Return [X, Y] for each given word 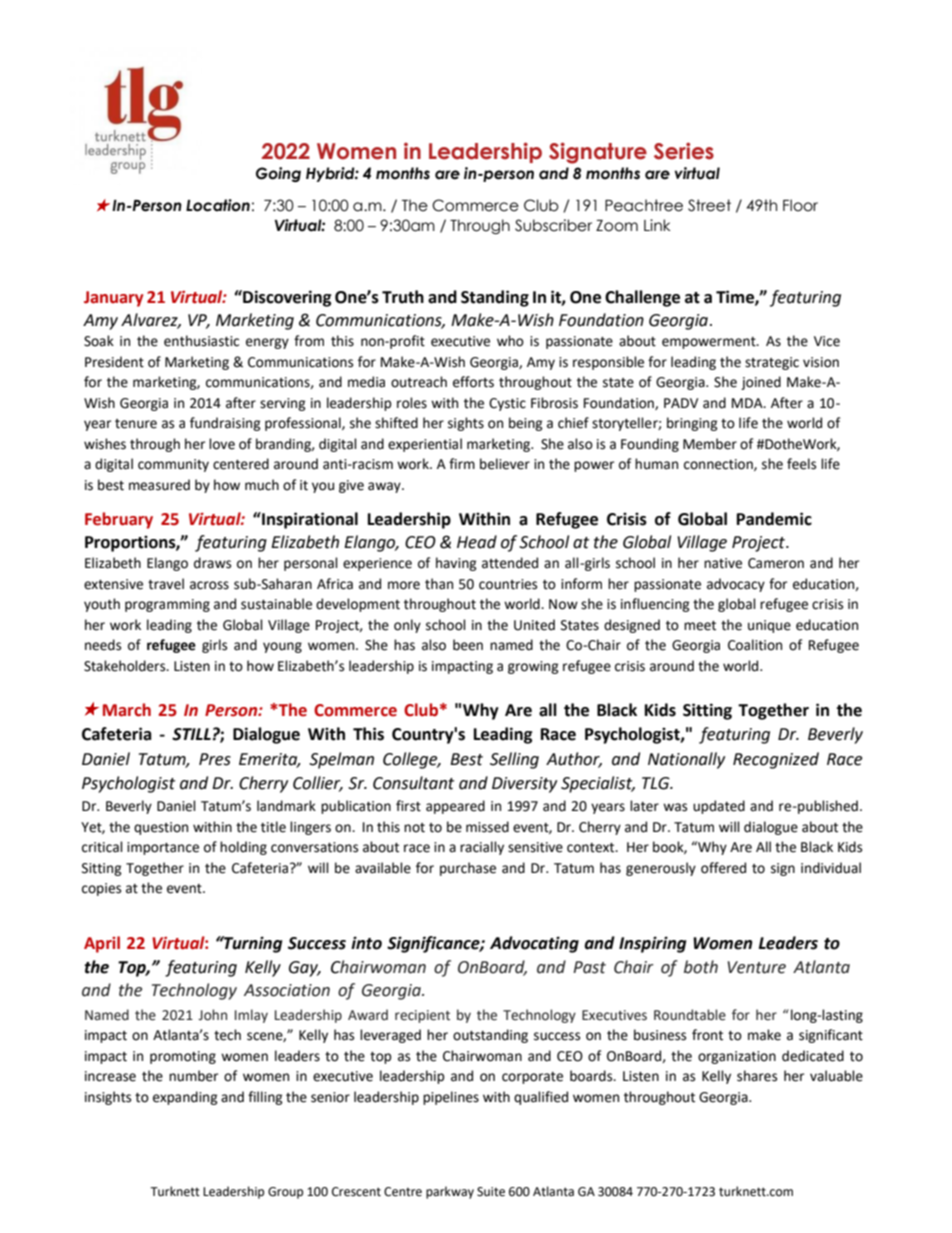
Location [218, 205]
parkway [450, 1192]
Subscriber [553, 225]
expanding [185, 1098]
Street [709, 205]
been [468, 645]
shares [757, 1076]
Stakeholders [126, 666]
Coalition [755, 645]
